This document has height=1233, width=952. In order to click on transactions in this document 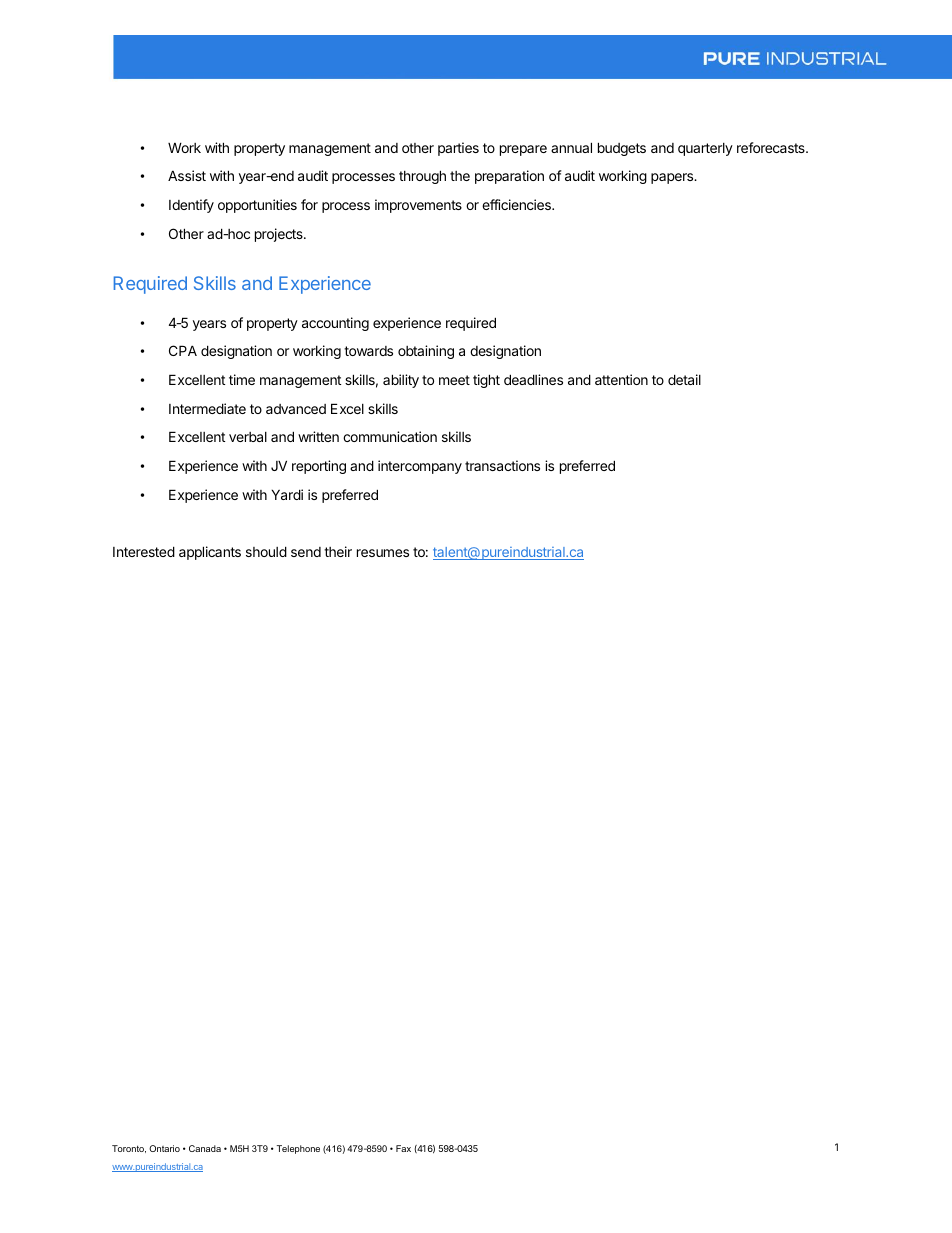, I will do `click(502, 465)`.
